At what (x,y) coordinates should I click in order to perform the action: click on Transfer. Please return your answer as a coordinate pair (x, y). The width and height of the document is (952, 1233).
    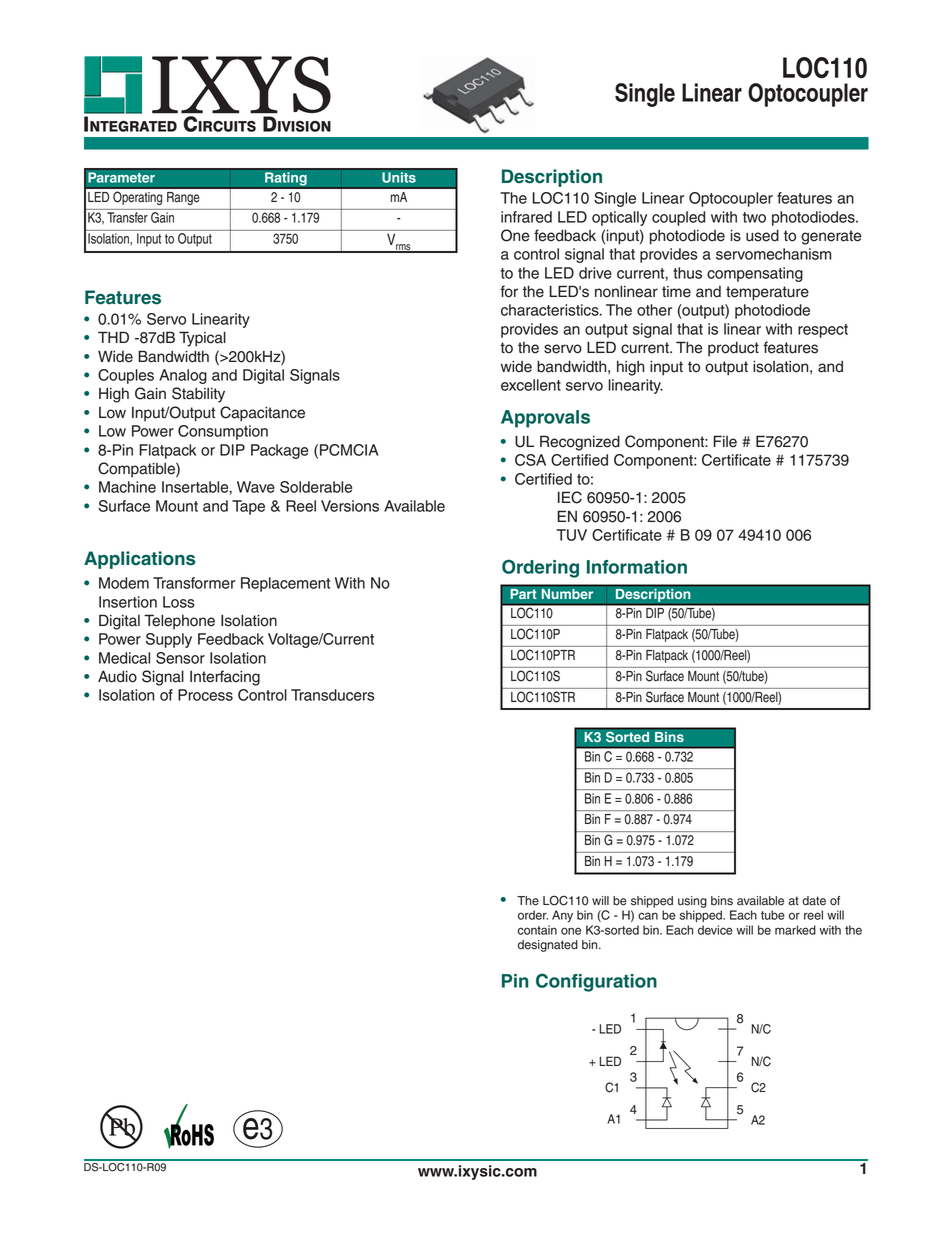
    Looking at the image, I should click on (127, 217).
